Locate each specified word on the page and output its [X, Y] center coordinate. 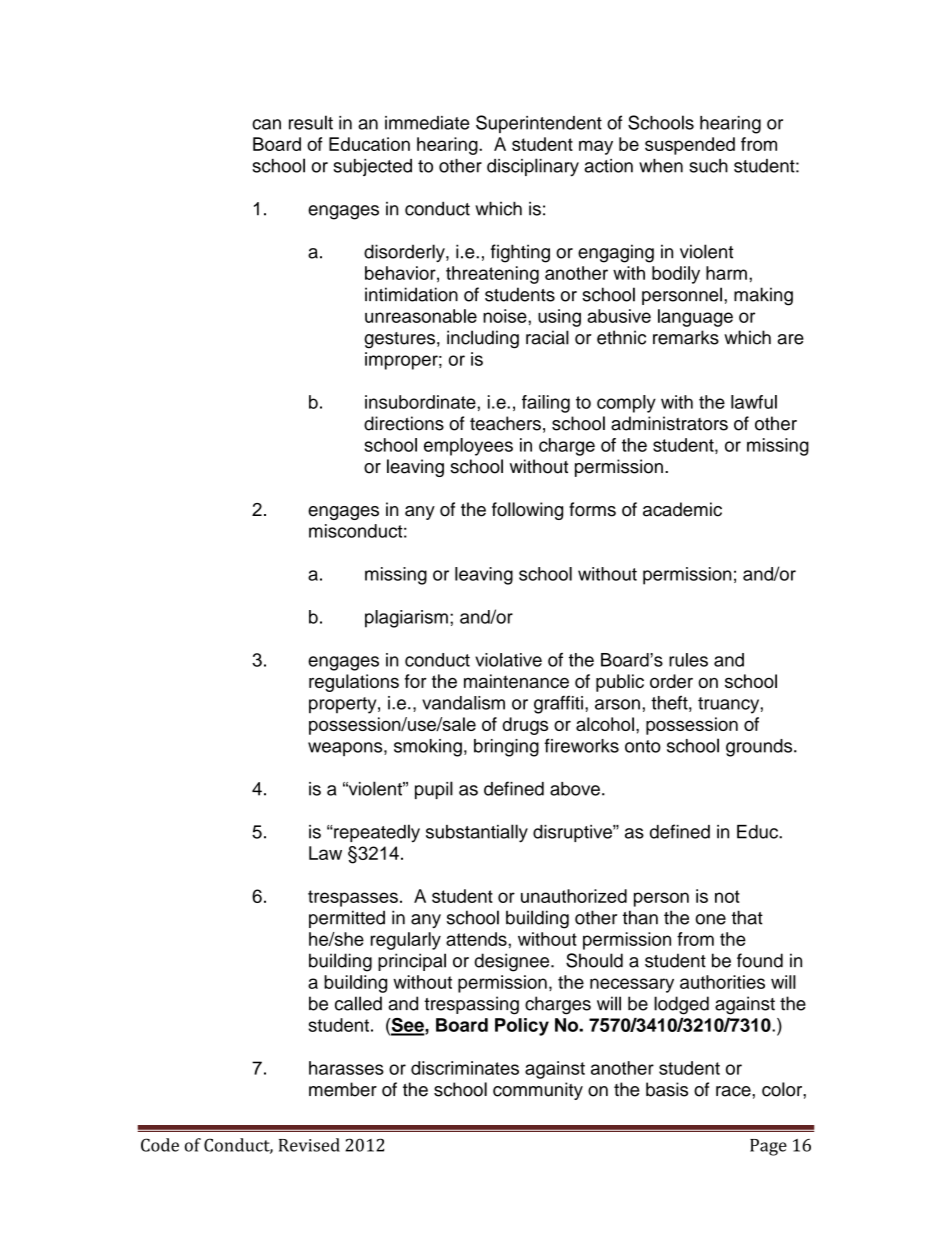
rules [688, 660]
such [708, 166]
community [538, 1091]
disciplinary [533, 167]
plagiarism [406, 619]
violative [508, 660]
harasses [346, 1068]
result [311, 122]
